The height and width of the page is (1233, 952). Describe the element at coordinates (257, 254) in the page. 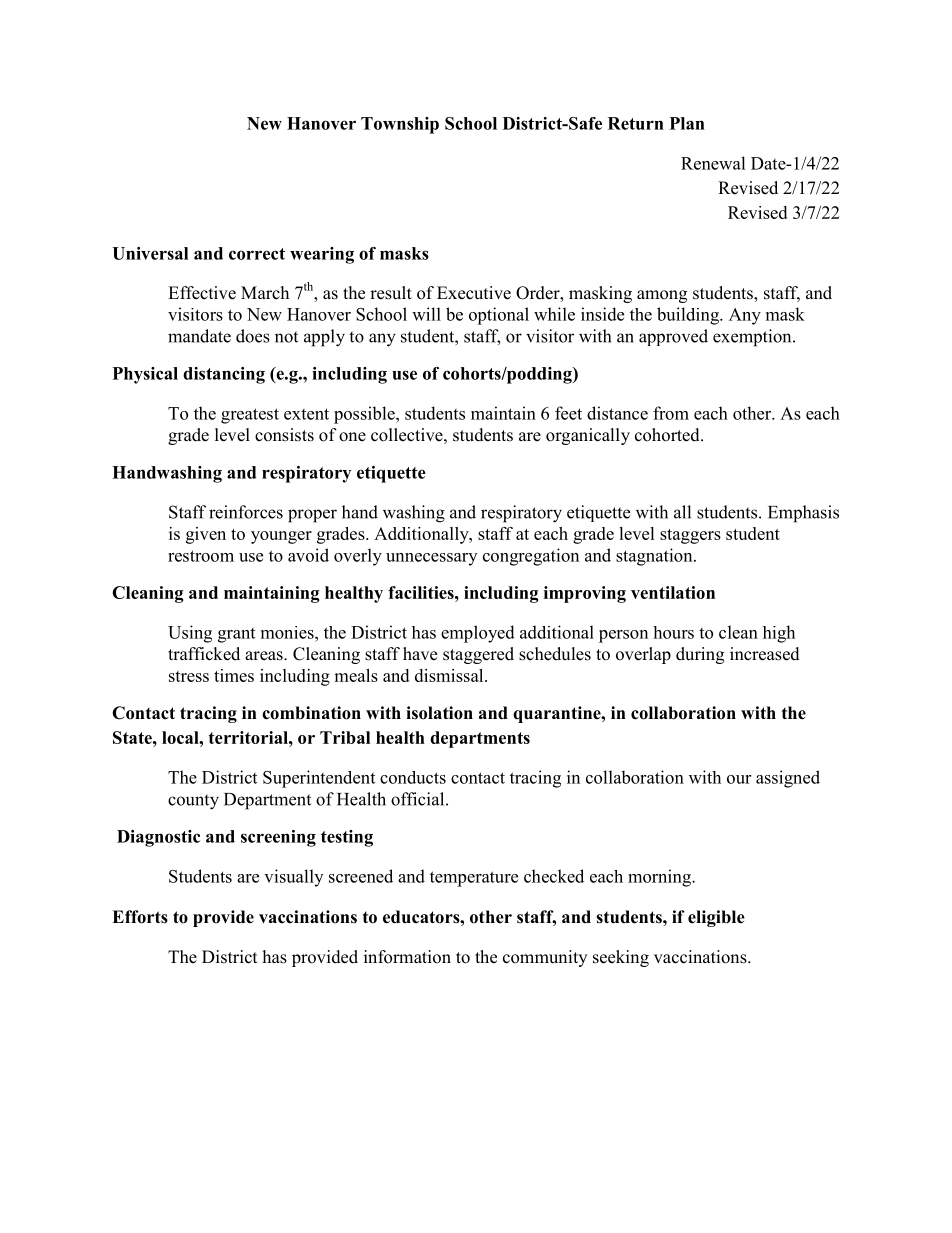

I see `correct` at that location.
